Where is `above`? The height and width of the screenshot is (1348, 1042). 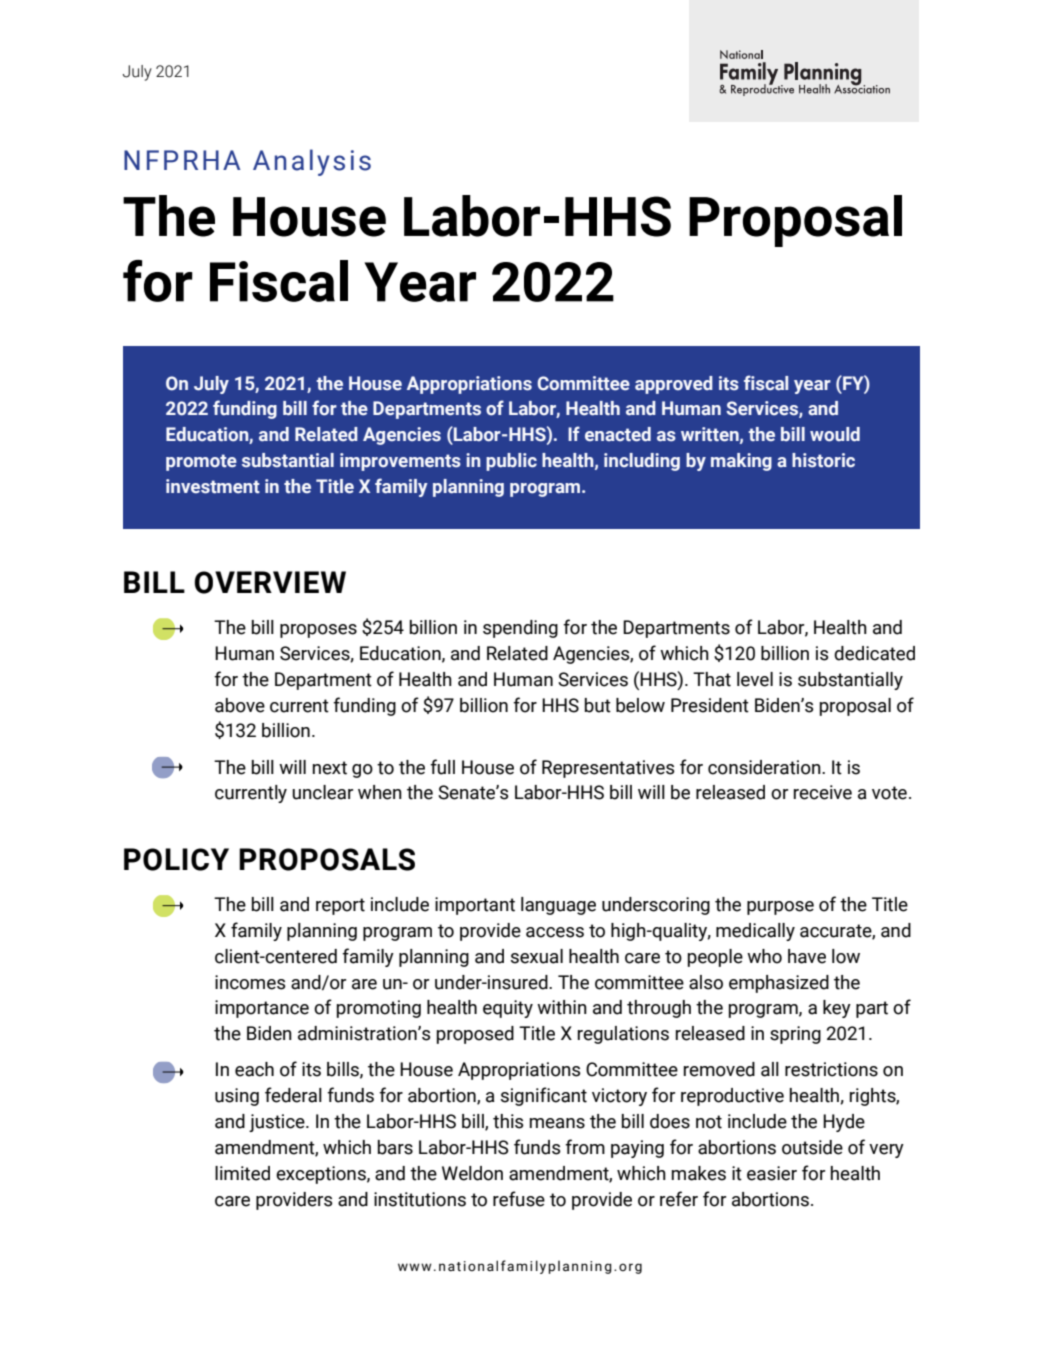
above is located at coordinates (240, 705).
